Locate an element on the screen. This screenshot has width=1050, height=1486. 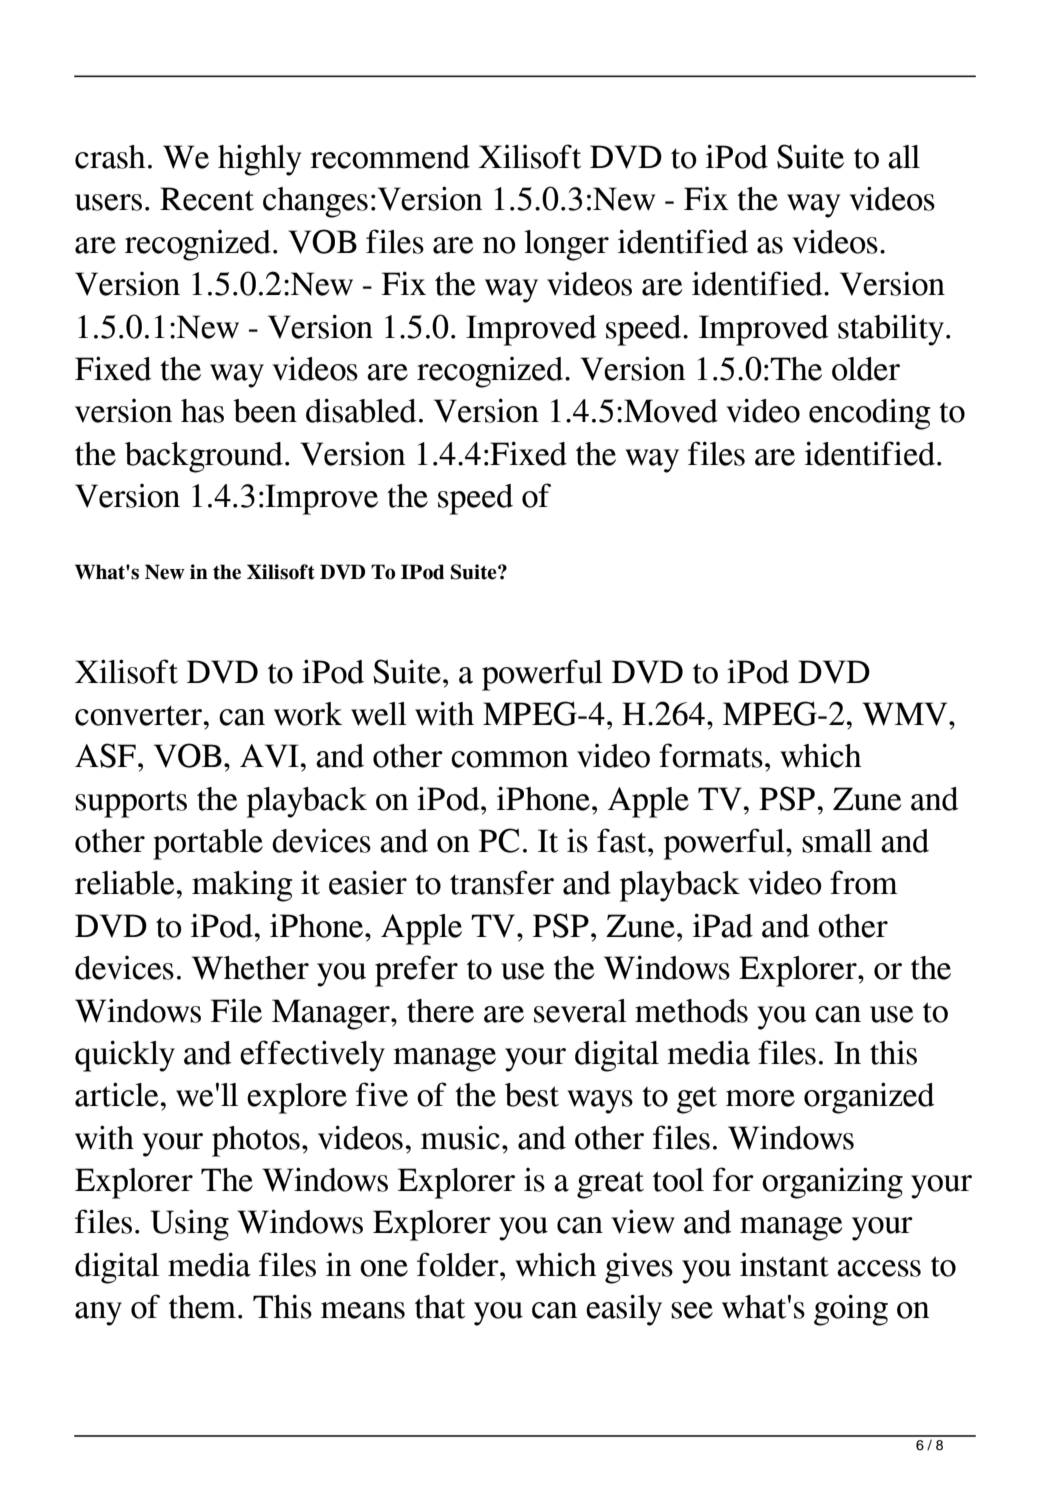
Recent is located at coordinates (207, 199).
